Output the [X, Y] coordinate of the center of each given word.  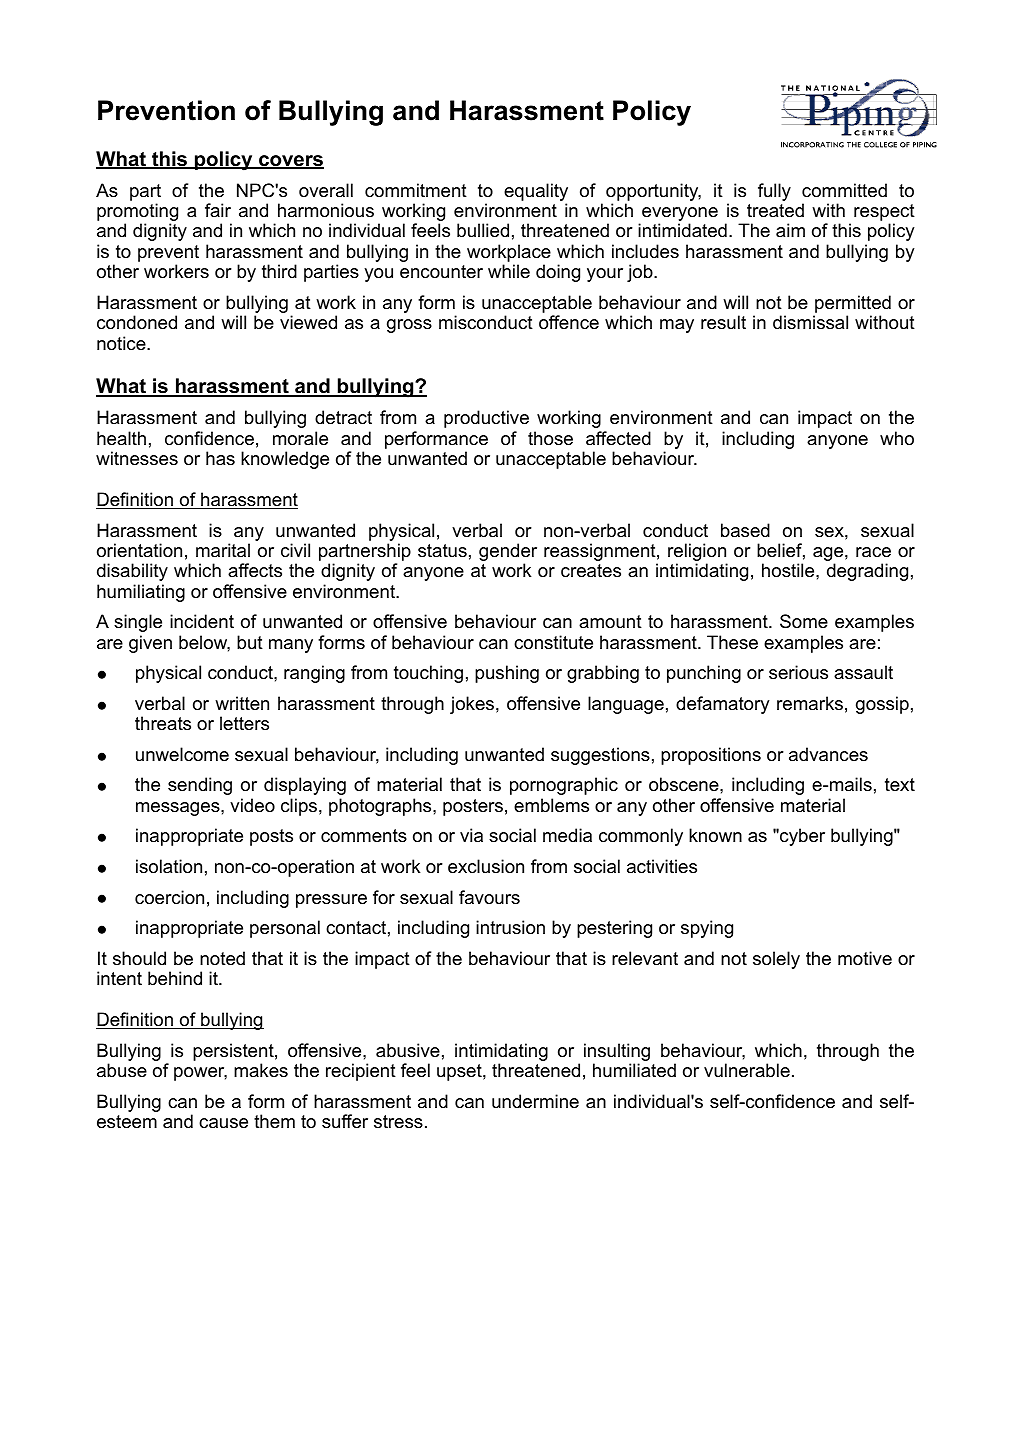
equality [536, 193]
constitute [553, 642]
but [250, 642]
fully [774, 192]
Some [804, 621]
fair [218, 210]
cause [223, 1123]
